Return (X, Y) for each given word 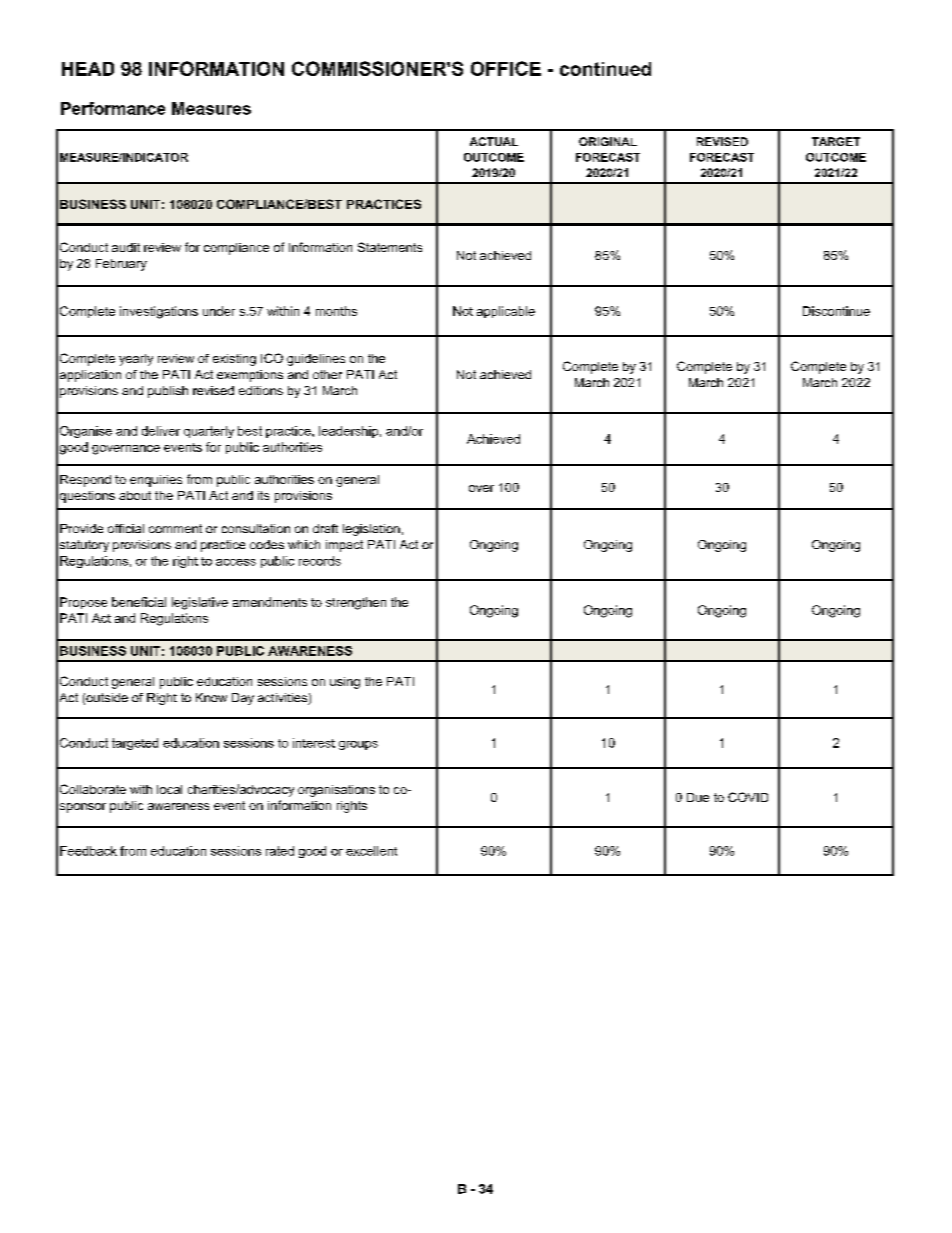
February (121, 265)
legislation (371, 530)
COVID (748, 797)
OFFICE (506, 68)
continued (605, 69)
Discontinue (836, 311)
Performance (113, 108)
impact (344, 546)
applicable (506, 312)
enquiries (156, 481)
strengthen (356, 603)
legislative (200, 603)
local (169, 789)
